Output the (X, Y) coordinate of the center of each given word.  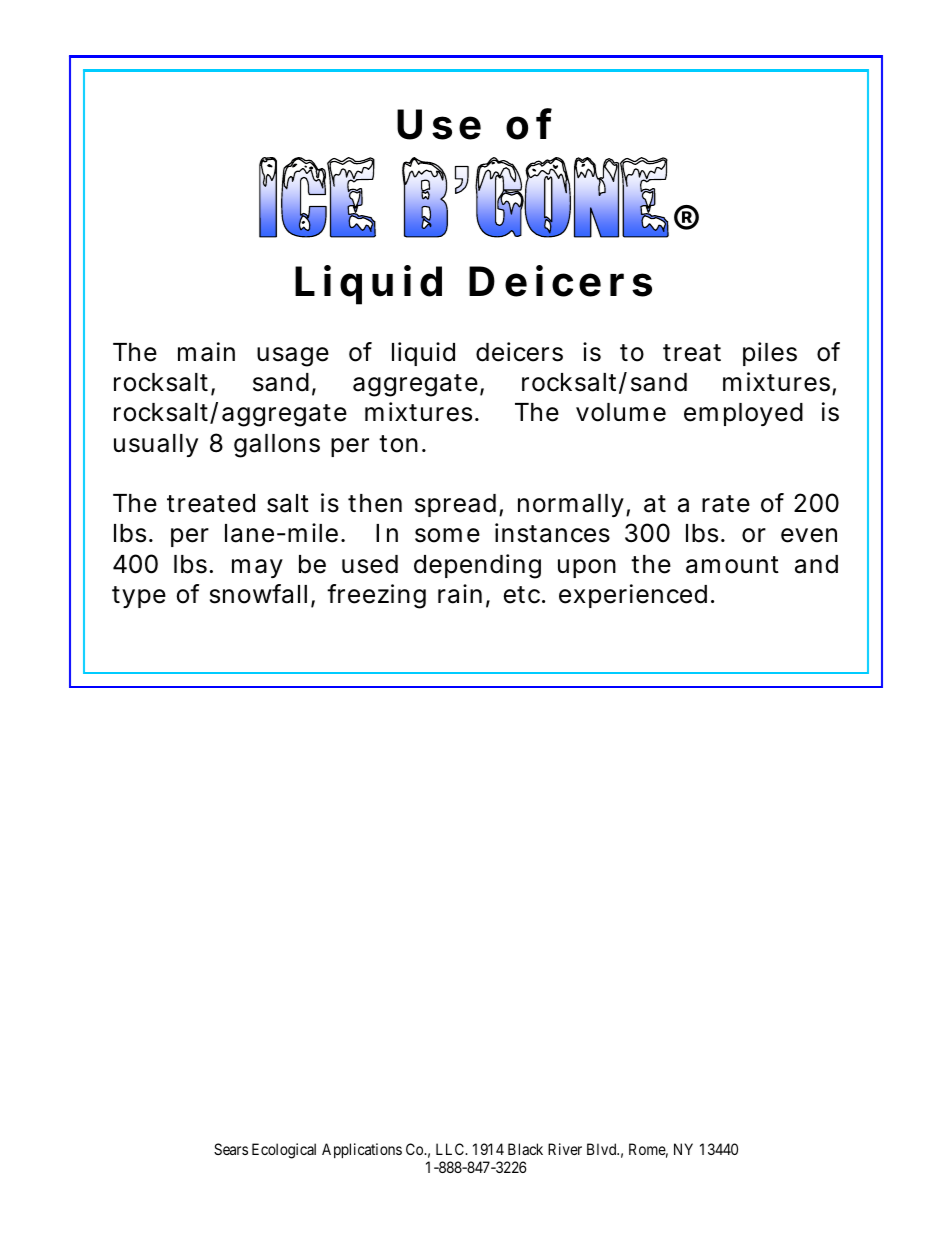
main (206, 352)
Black (525, 1149)
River (565, 1149)
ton (401, 444)
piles (770, 354)
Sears (231, 1149)
